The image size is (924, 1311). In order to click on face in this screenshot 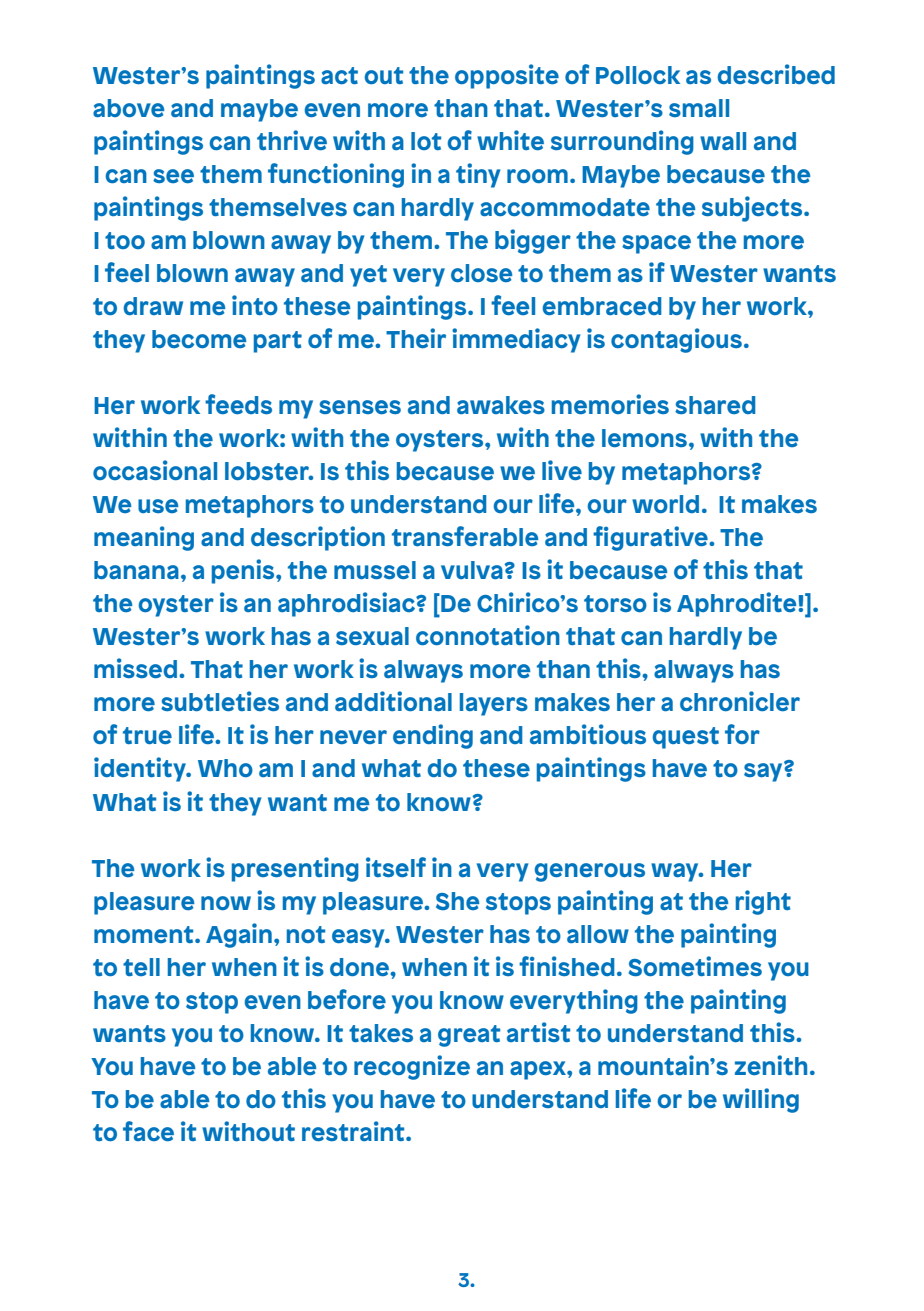, I will do `click(148, 1131)`.
